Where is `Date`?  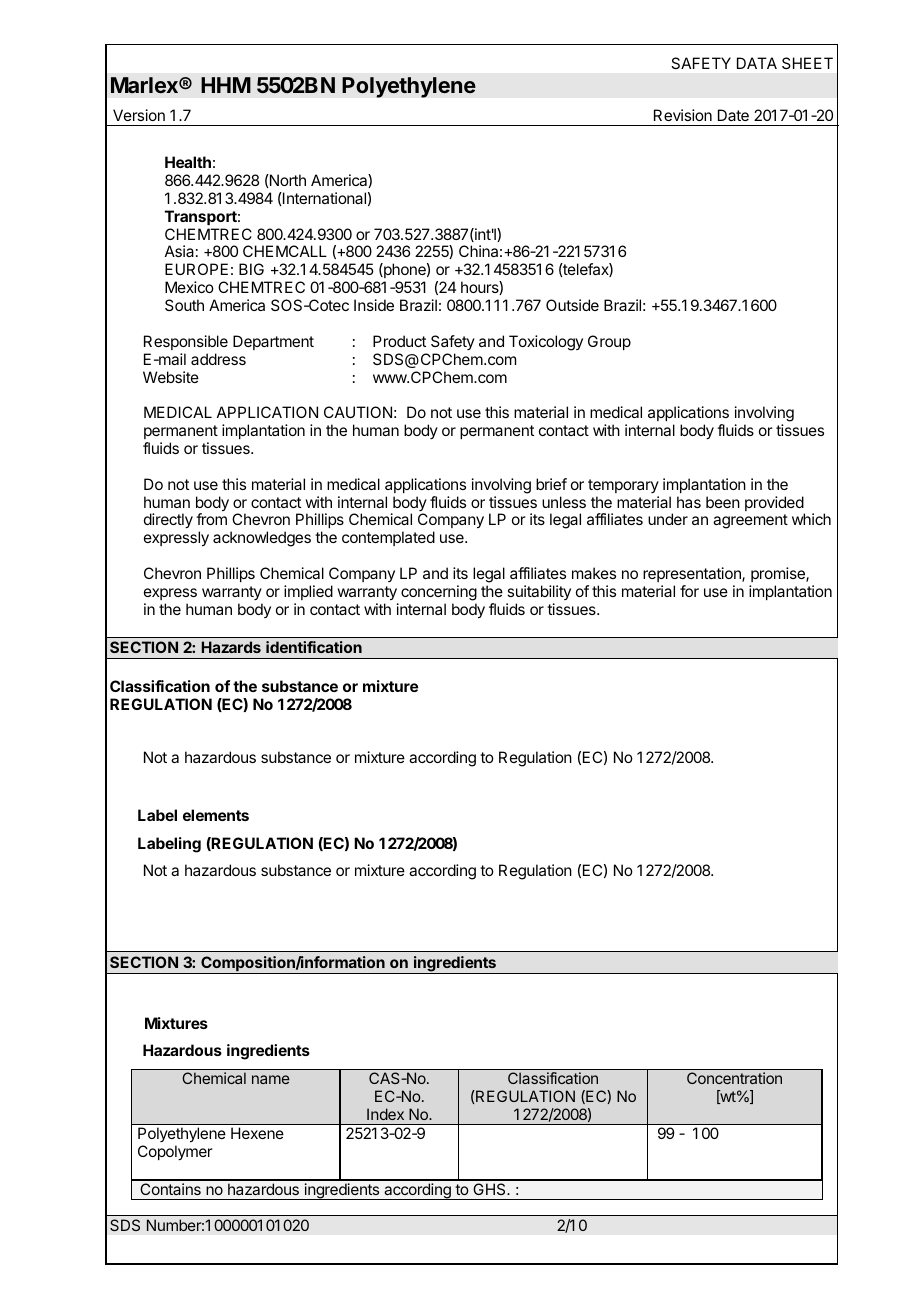 Date is located at coordinates (733, 115).
